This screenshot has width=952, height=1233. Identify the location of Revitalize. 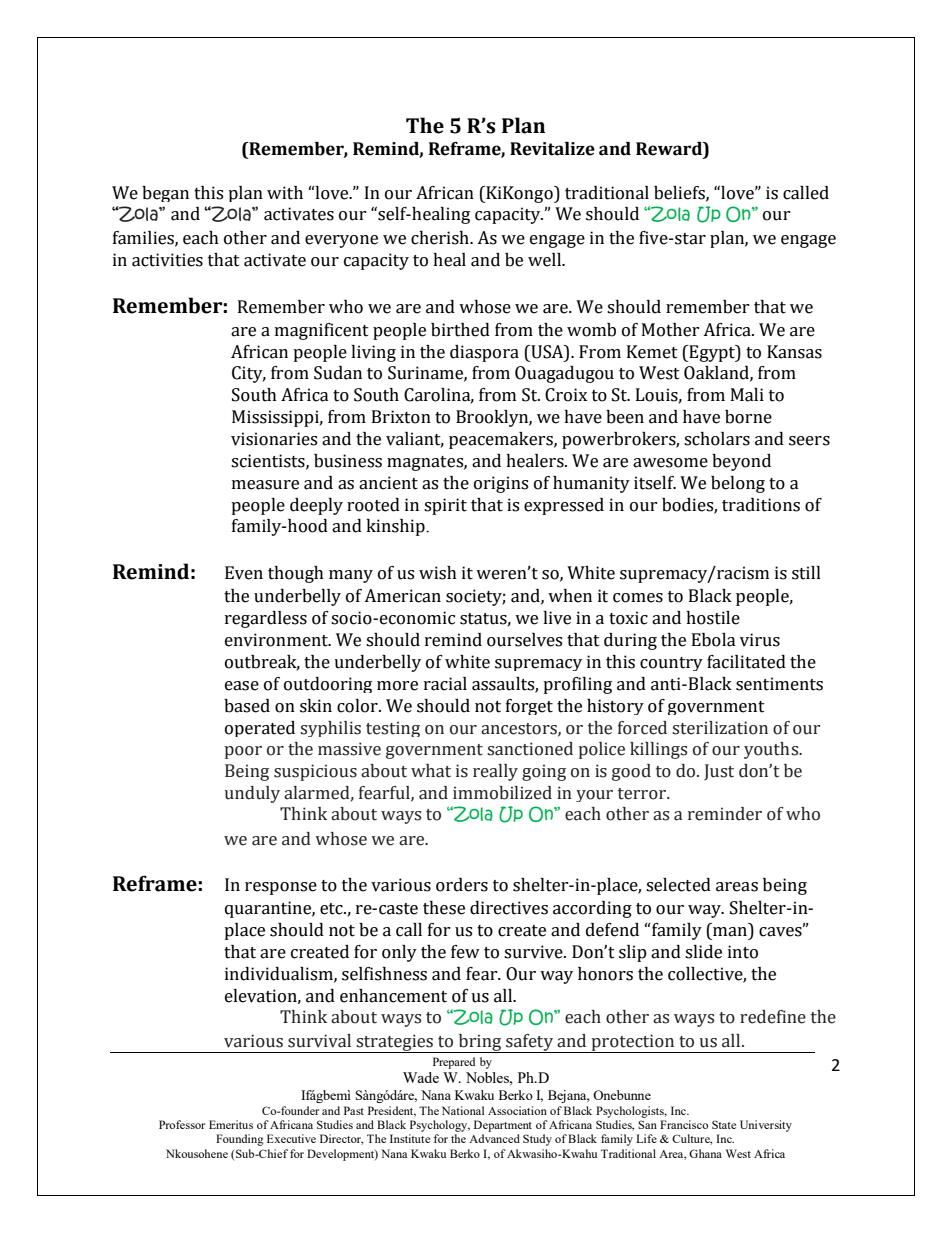
(552, 149).
